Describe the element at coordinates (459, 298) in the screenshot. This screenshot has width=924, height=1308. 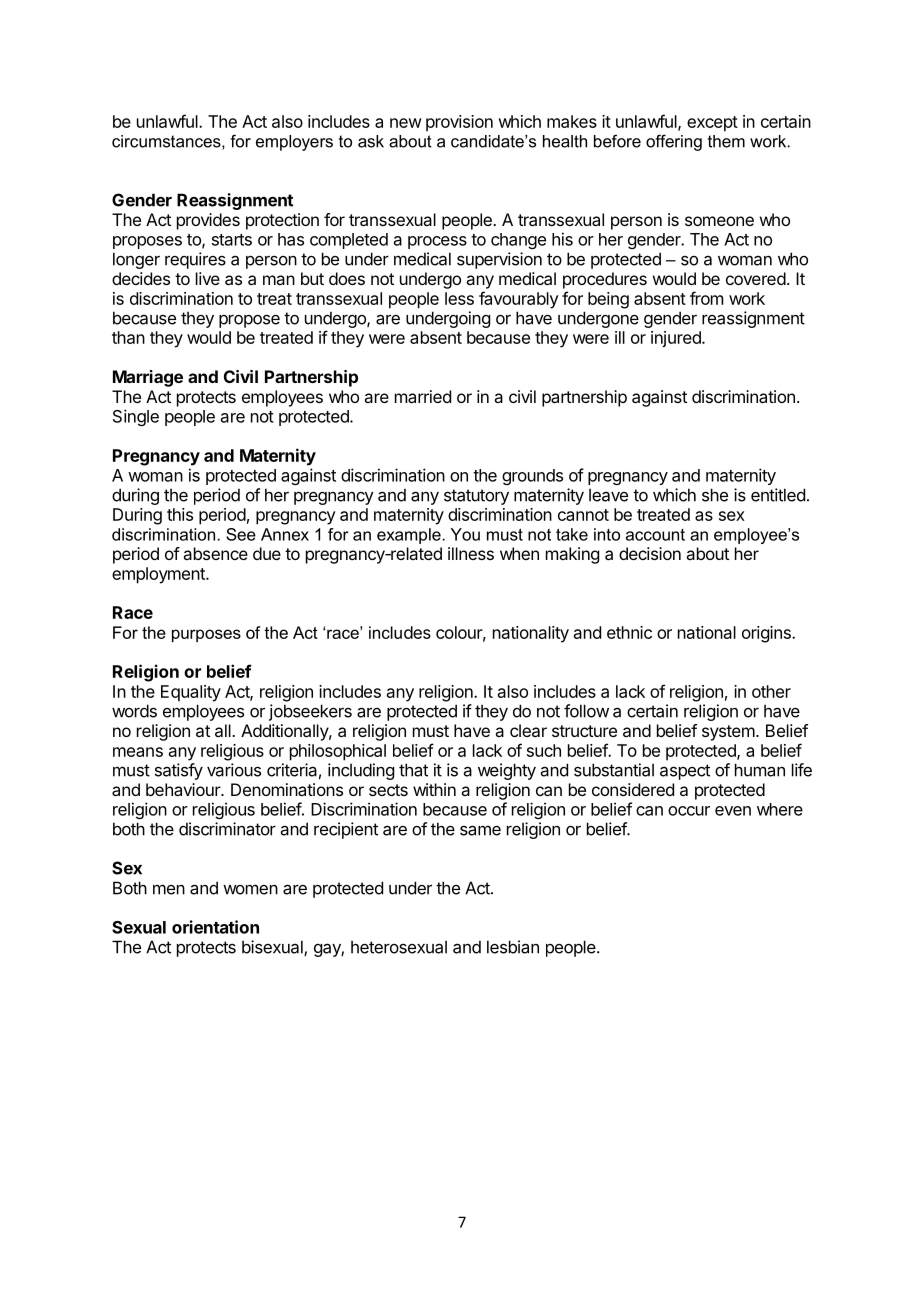
I see `less` at that location.
